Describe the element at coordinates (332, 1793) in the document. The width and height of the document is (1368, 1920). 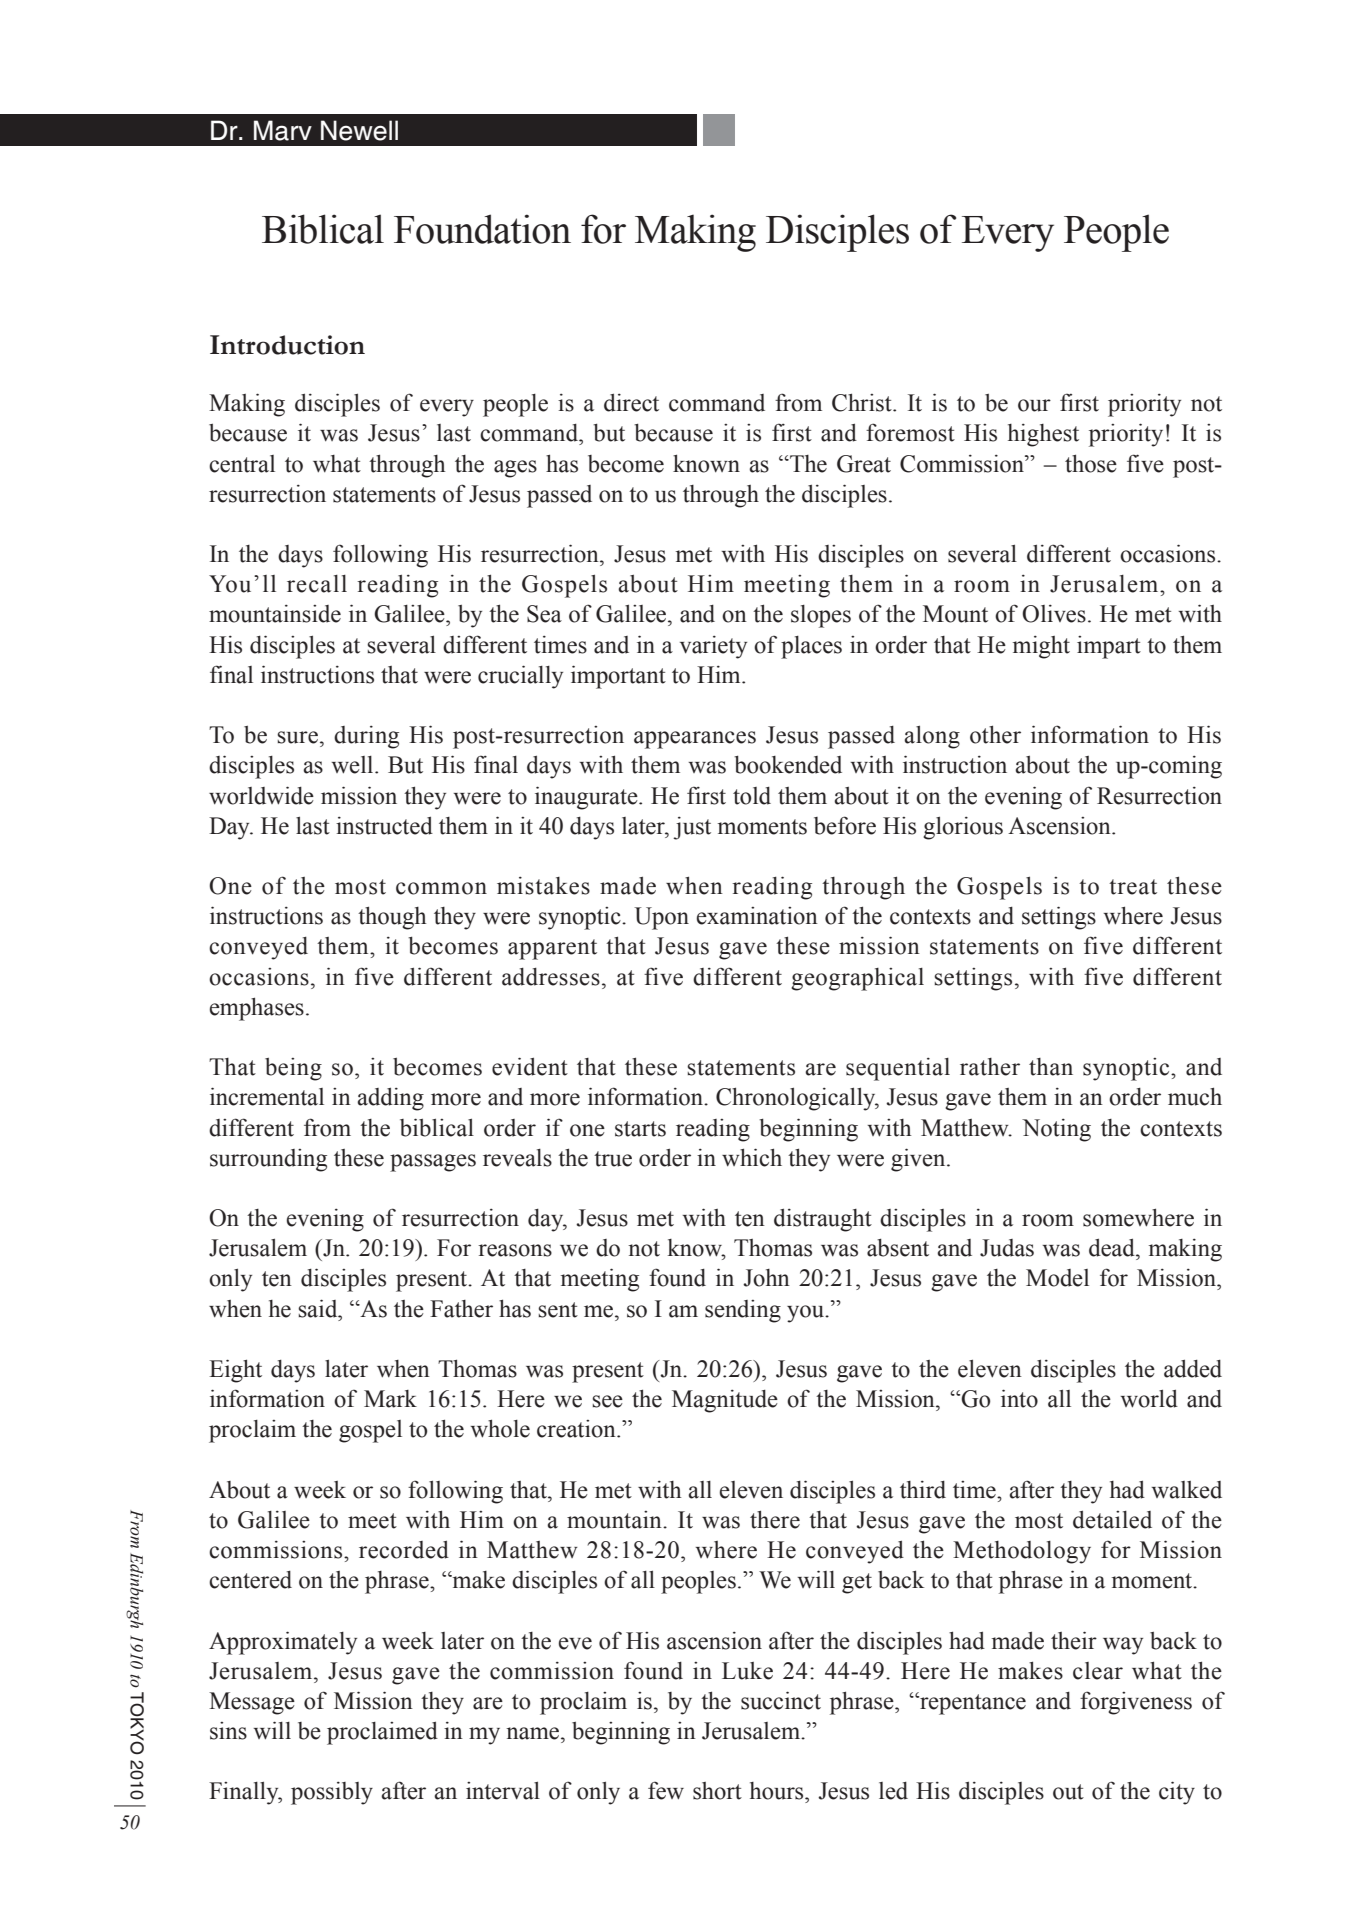
I see `possibly` at that location.
